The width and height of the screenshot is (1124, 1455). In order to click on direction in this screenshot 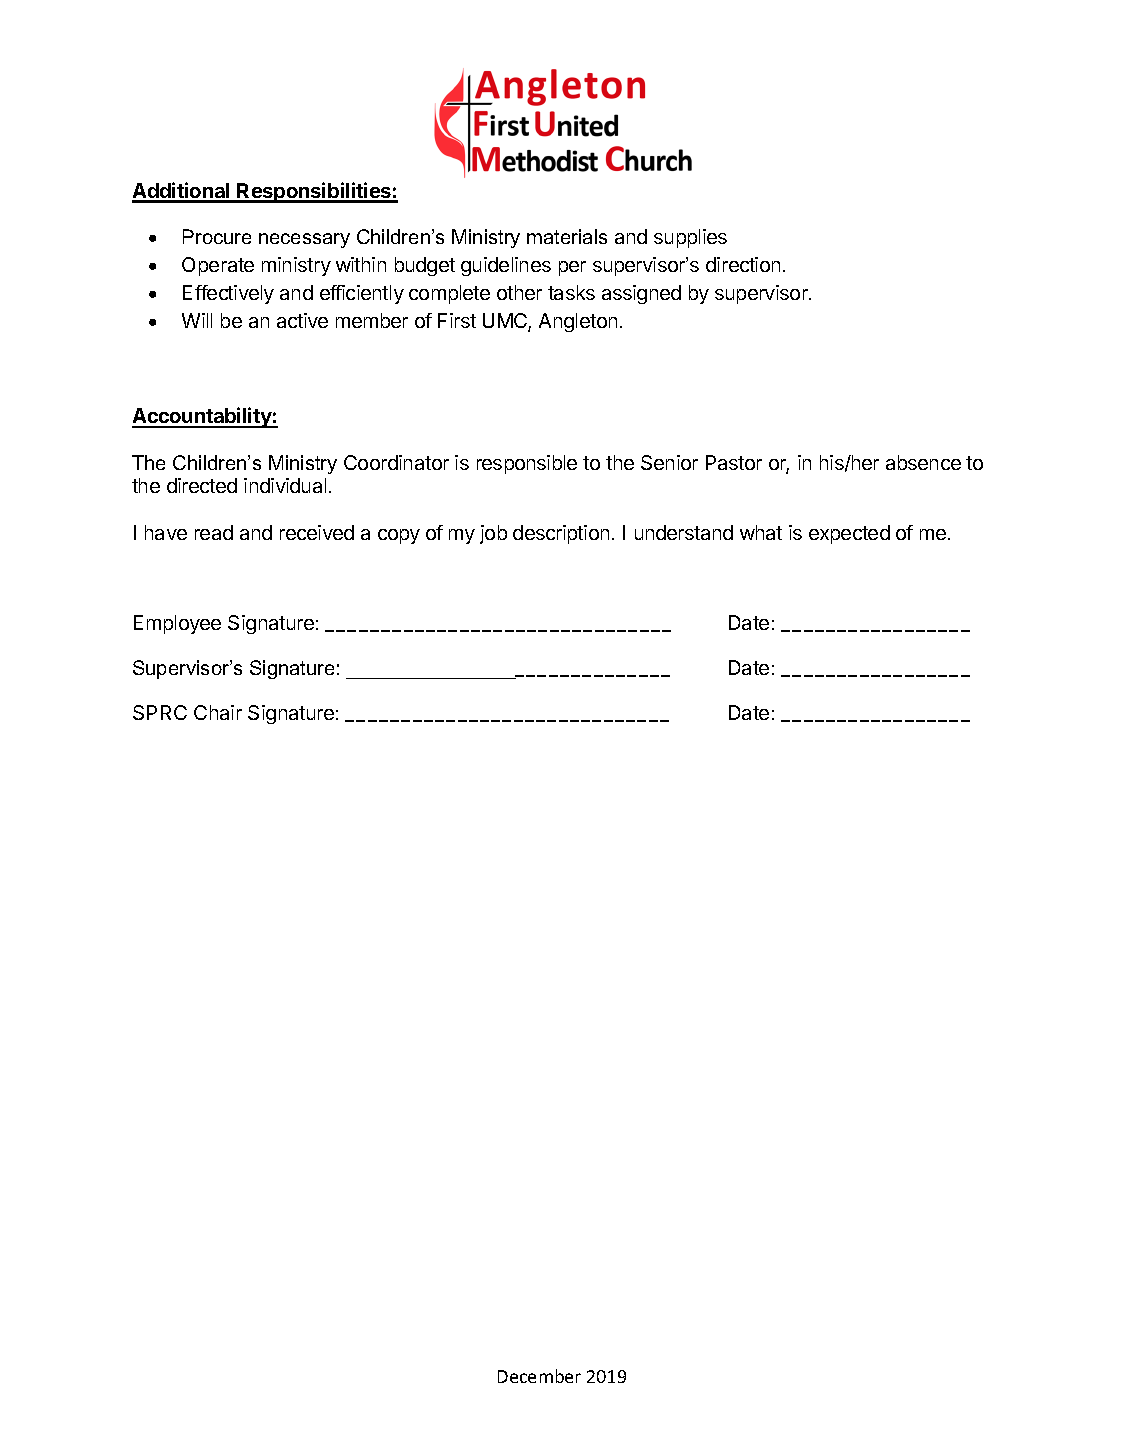, I will do `click(743, 264)`.
